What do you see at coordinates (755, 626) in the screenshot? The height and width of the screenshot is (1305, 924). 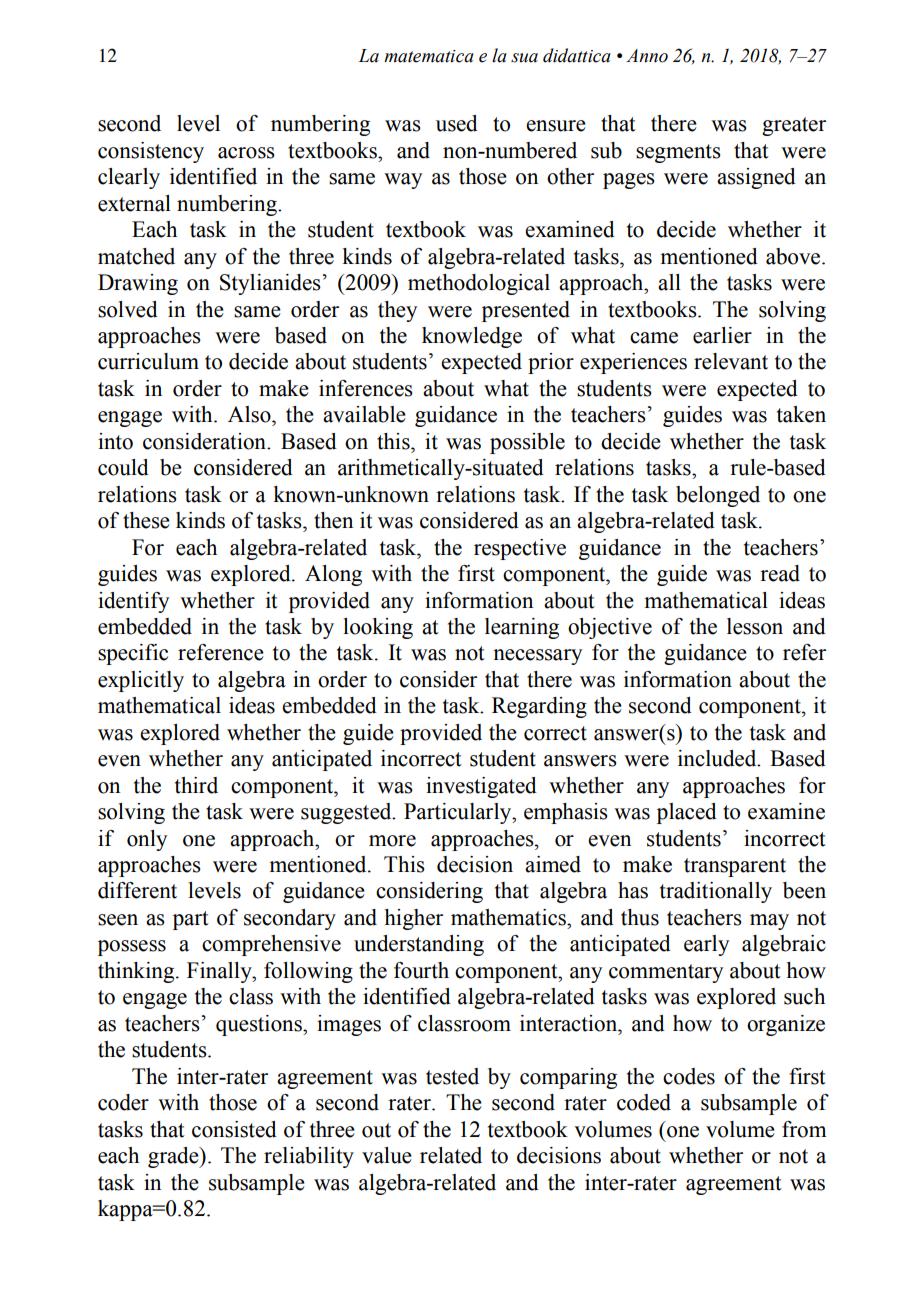 I see `lesson` at bounding box center [755, 626].
